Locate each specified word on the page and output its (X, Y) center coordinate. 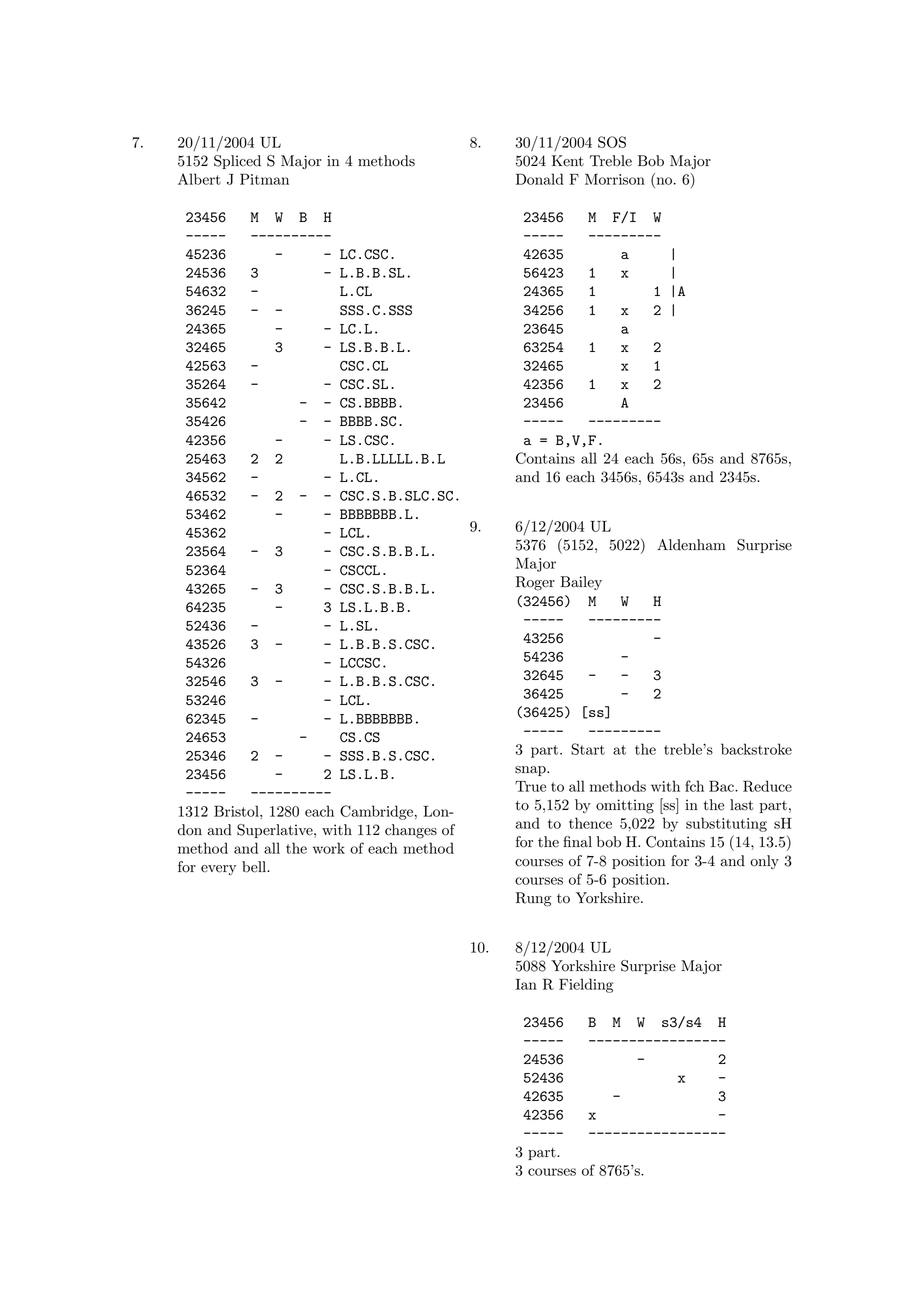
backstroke (756, 749)
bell (255, 867)
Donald (540, 179)
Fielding (586, 985)
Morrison (615, 179)
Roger (535, 583)
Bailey (581, 583)
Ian (526, 984)
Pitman (264, 179)
